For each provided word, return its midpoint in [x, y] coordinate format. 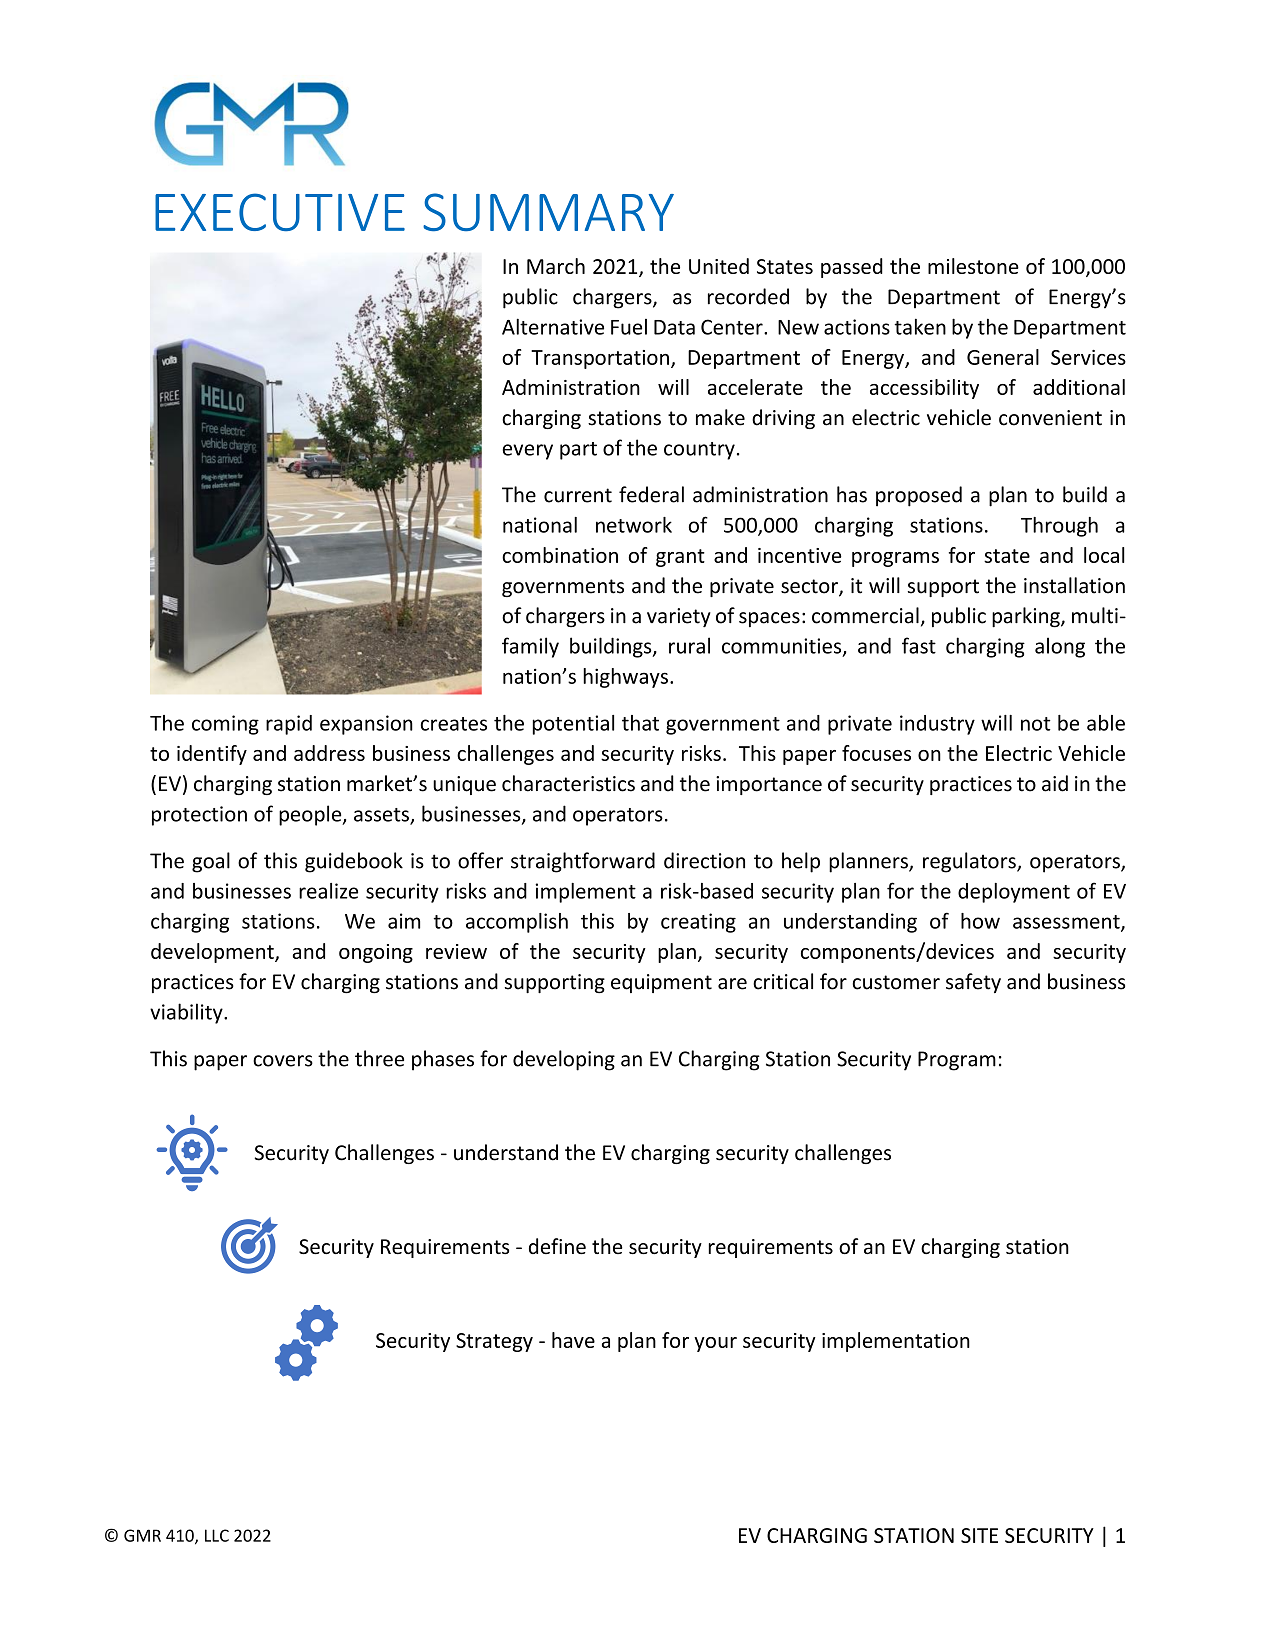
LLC [217, 1535]
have [573, 1340]
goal [211, 862]
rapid [289, 725]
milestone [973, 266]
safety [973, 983]
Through [1059, 527]
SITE [979, 1535]
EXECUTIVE [280, 212]
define [557, 1246]
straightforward [583, 862]
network [634, 525]
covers [283, 1061]
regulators [970, 862]
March [556, 266]
